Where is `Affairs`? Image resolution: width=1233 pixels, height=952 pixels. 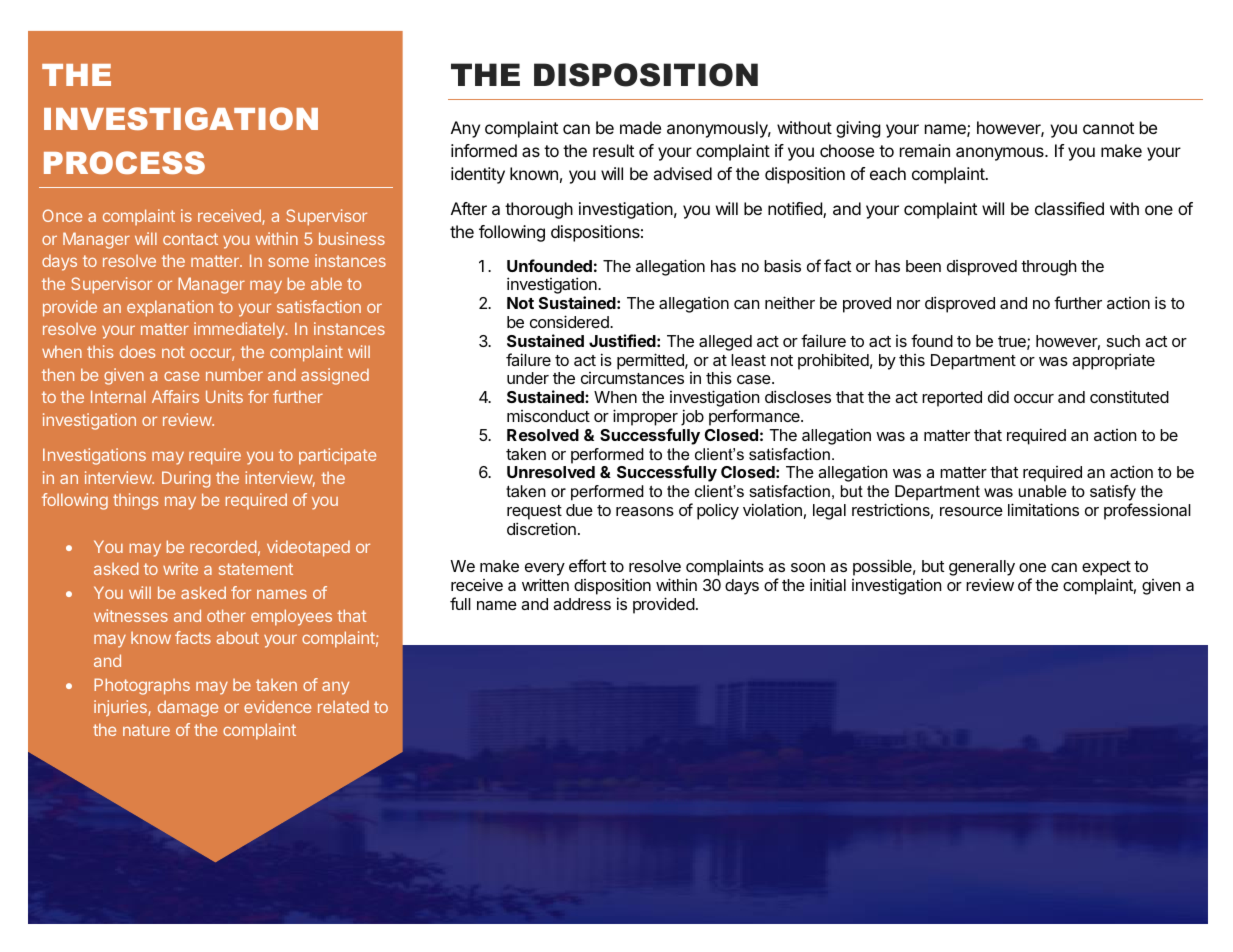
Affairs is located at coordinates (175, 396).
